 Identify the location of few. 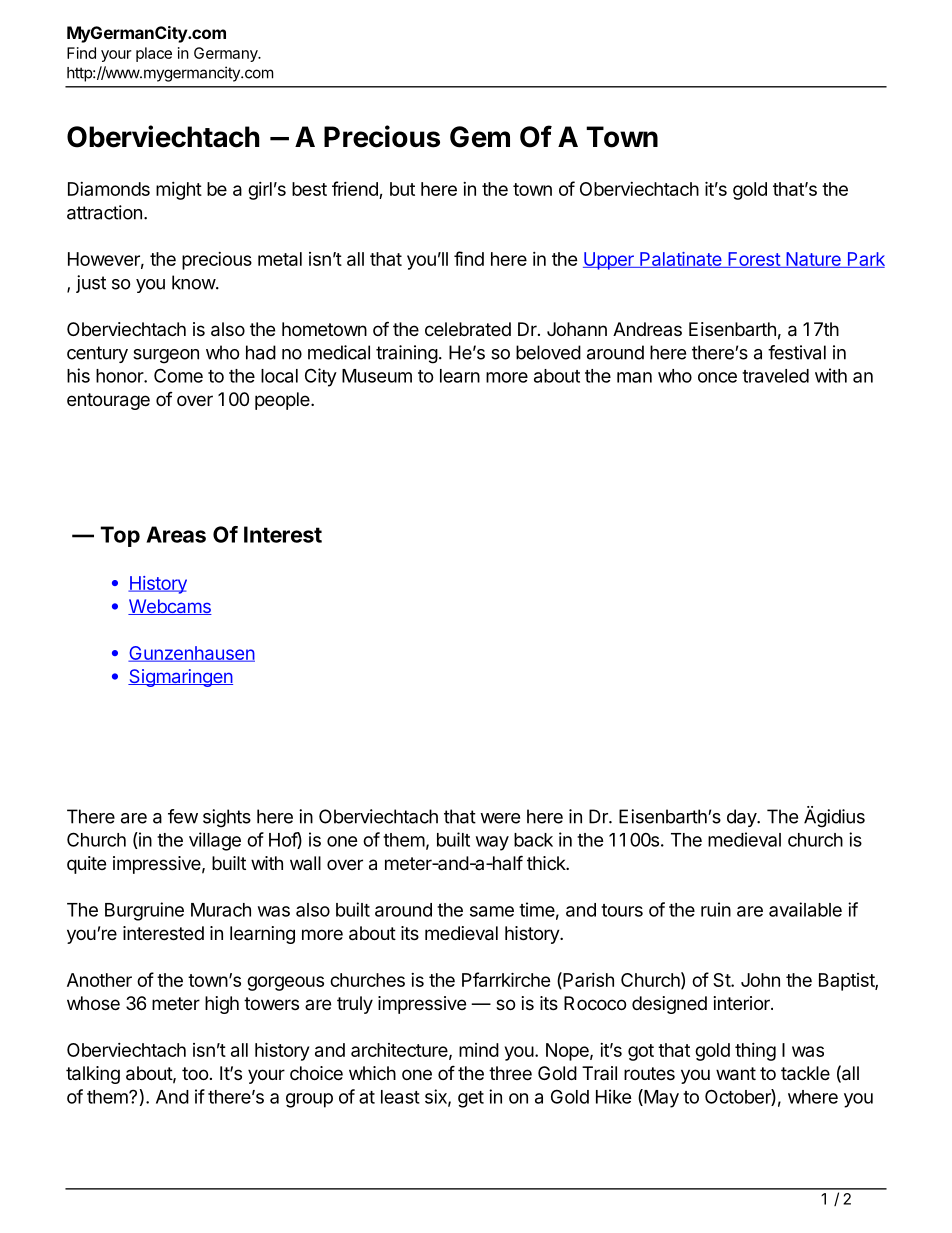
(183, 816).
